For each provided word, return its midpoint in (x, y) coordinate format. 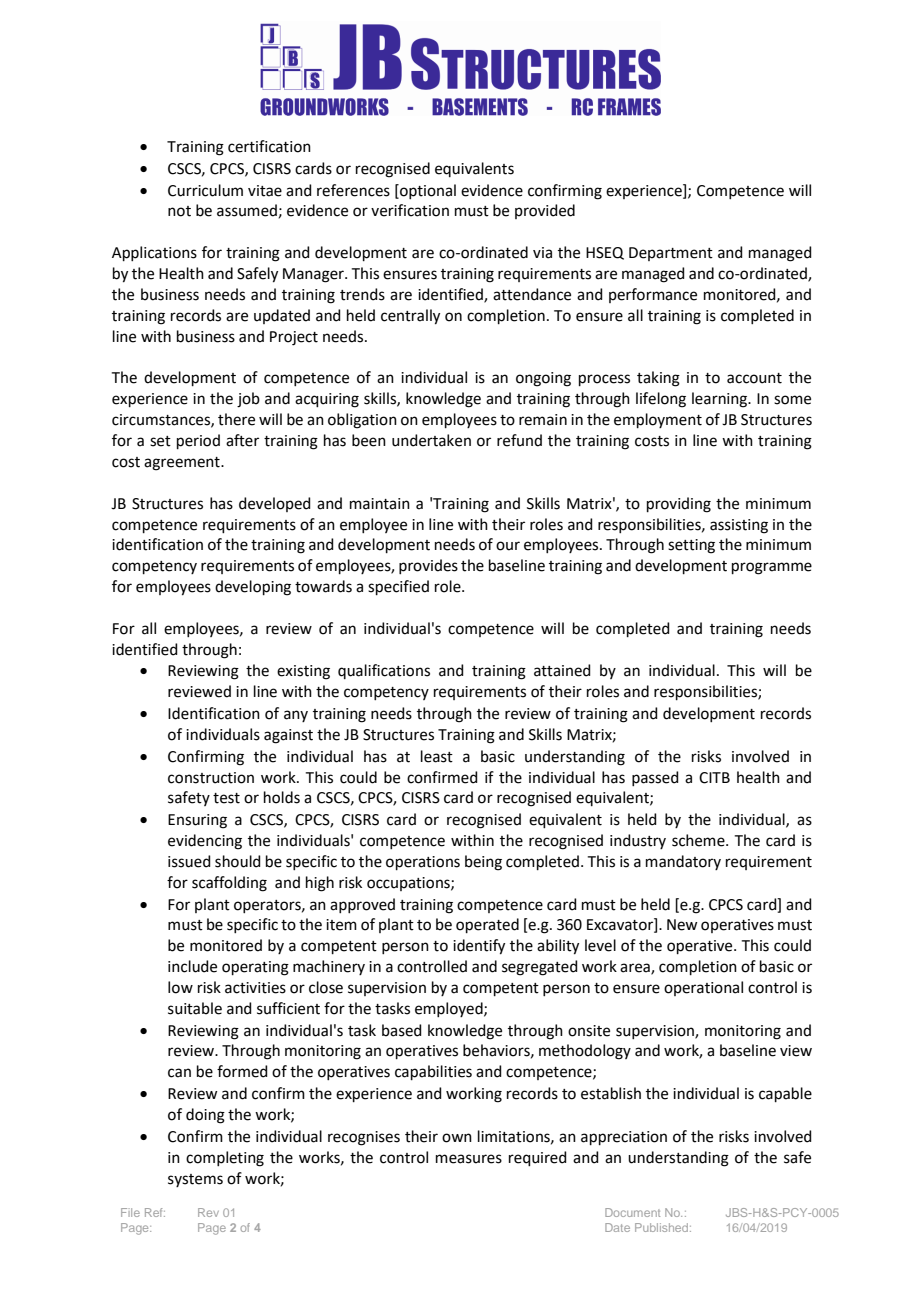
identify (479, 947)
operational (703, 988)
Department (671, 254)
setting (691, 546)
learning (721, 400)
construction (211, 778)
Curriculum (205, 190)
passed (655, 778)
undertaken (431, 440)
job (248, 400)
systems (195, 1180)
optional (427, 191)
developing (253, 588)
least (437, 756)
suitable (195, 1008)
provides (428, 566)
